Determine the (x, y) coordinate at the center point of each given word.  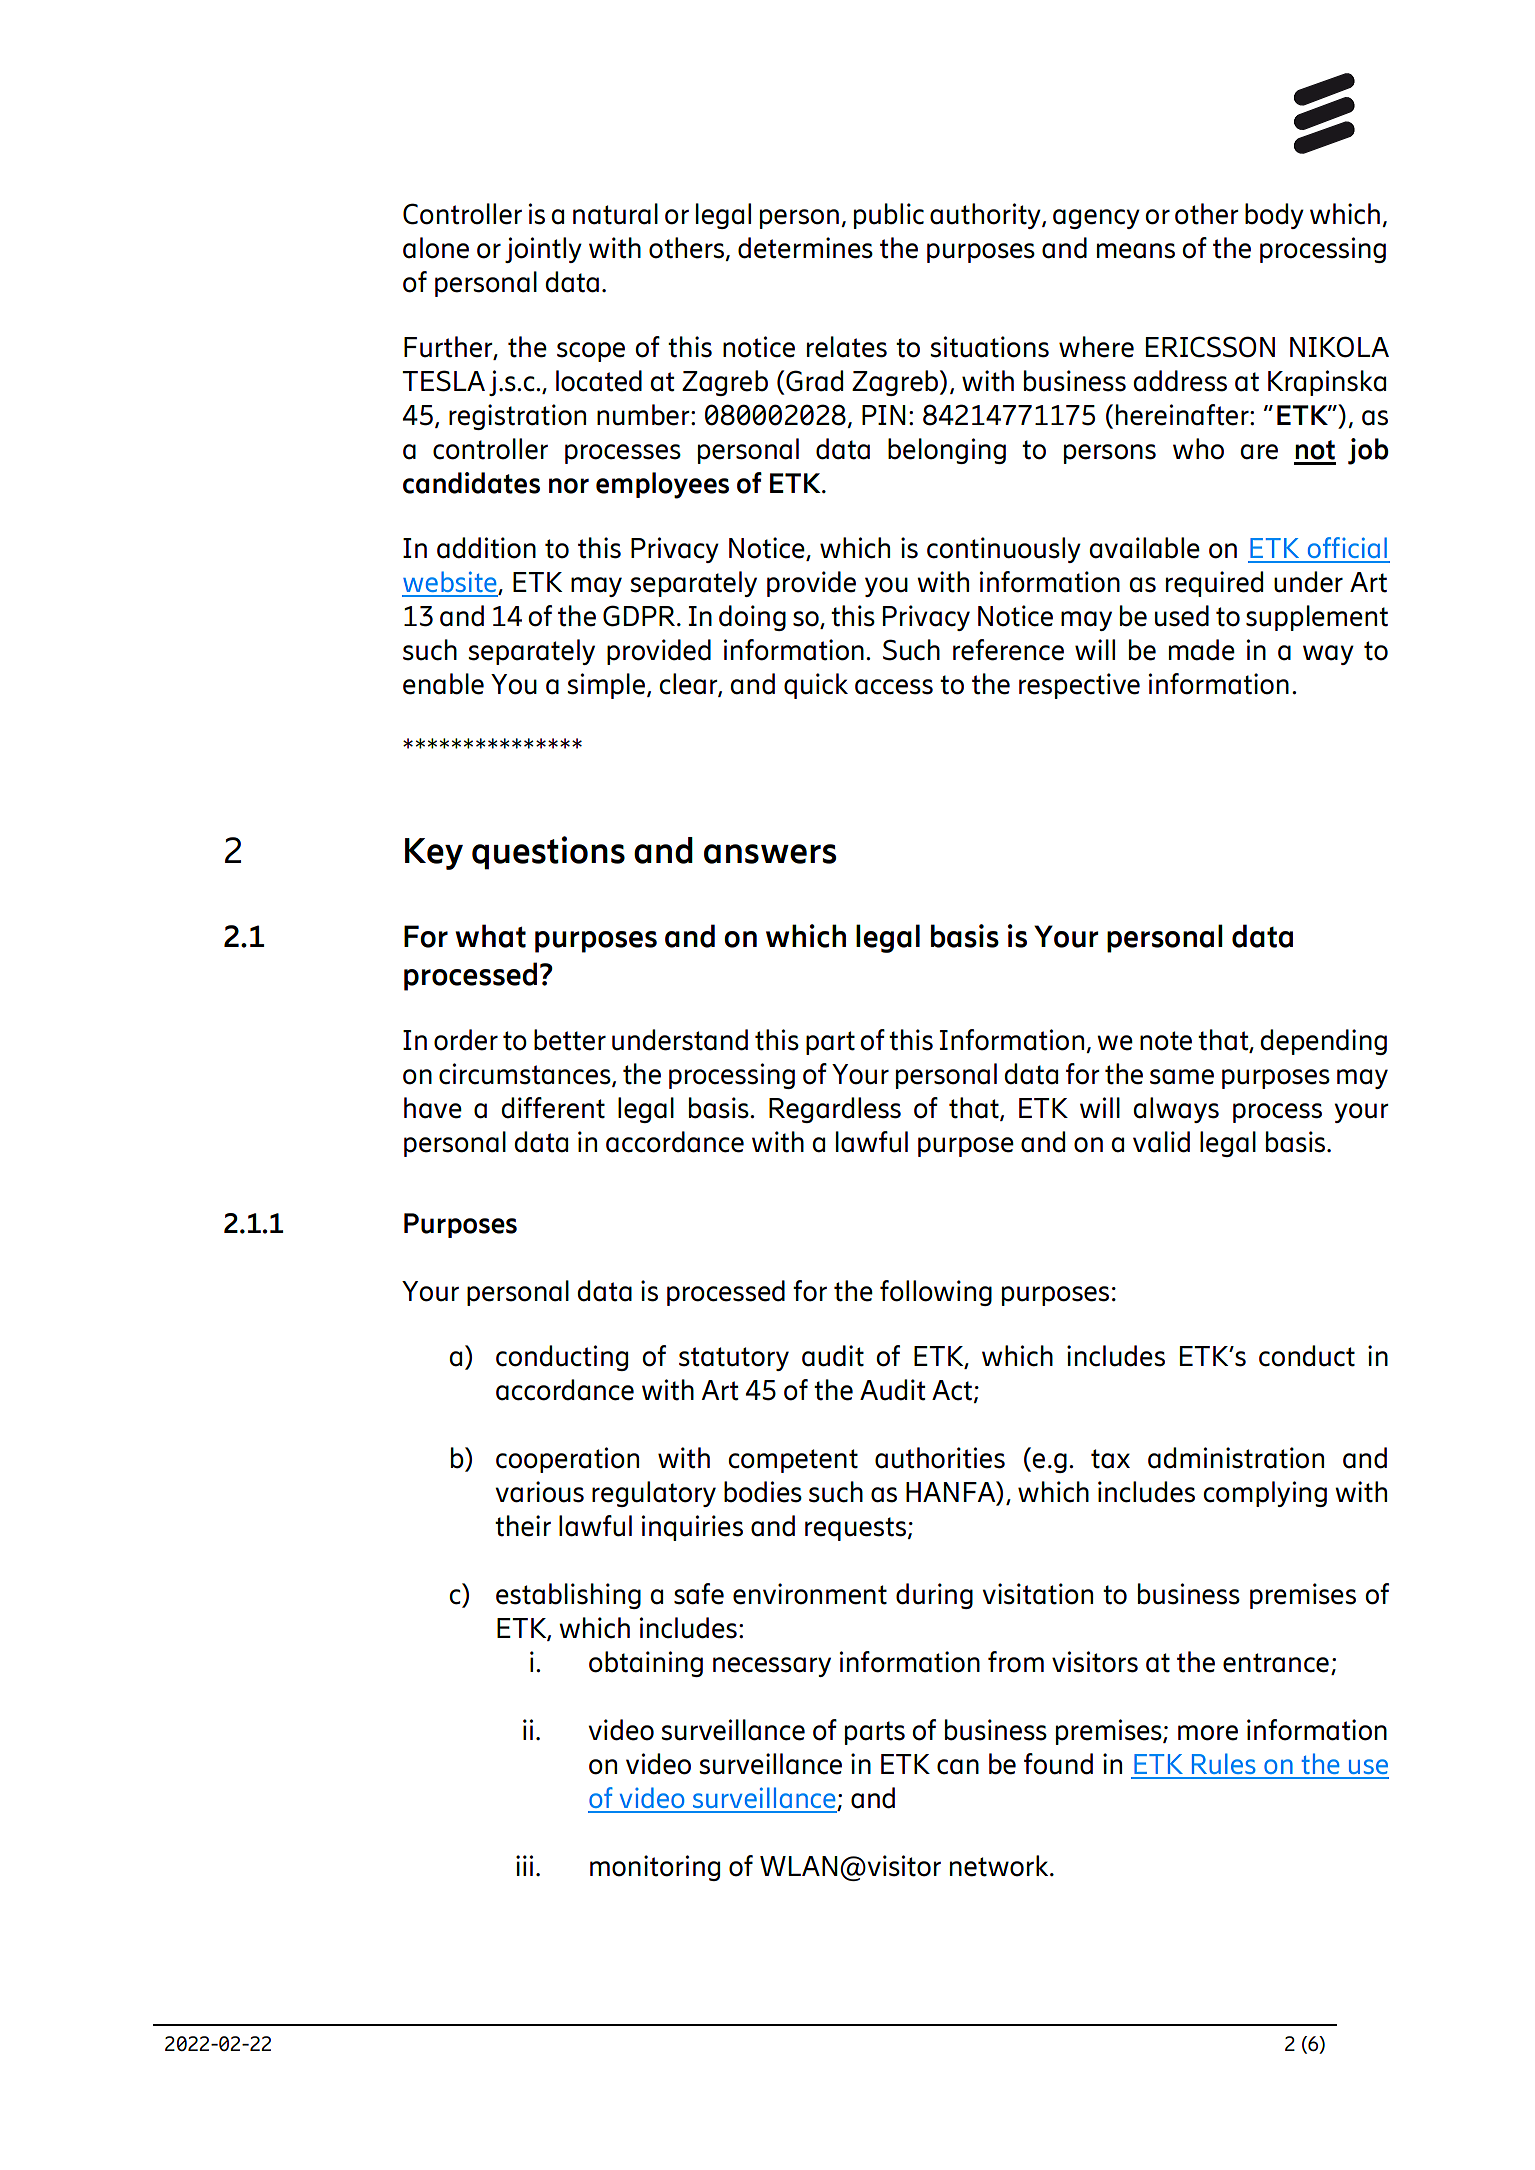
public (889, 216)
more (1208, 1733)
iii (524, 1865)
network (1000, 1866)
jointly (543, 250)
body (1274, 216)
